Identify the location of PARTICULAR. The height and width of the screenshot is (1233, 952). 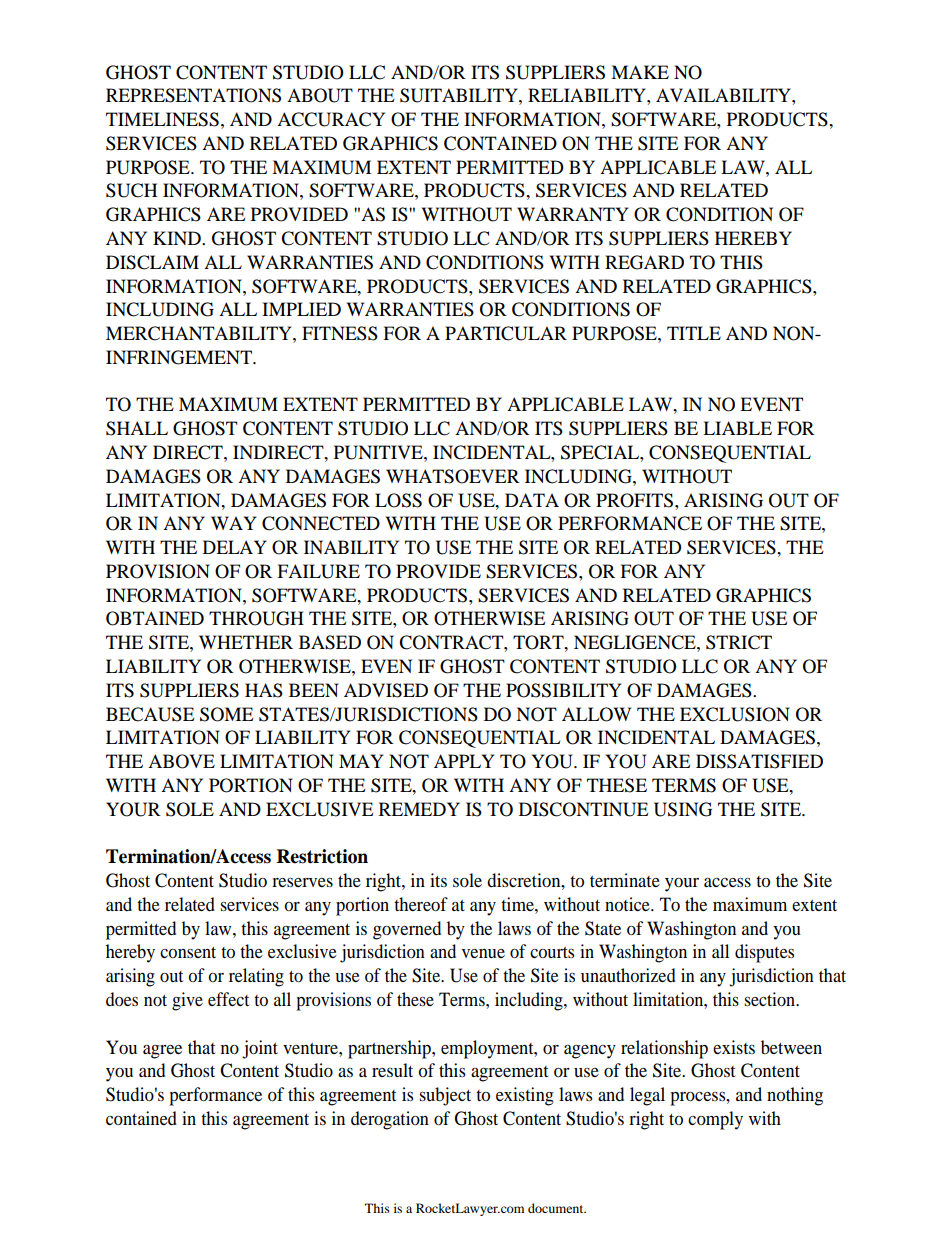
(506, 333).
